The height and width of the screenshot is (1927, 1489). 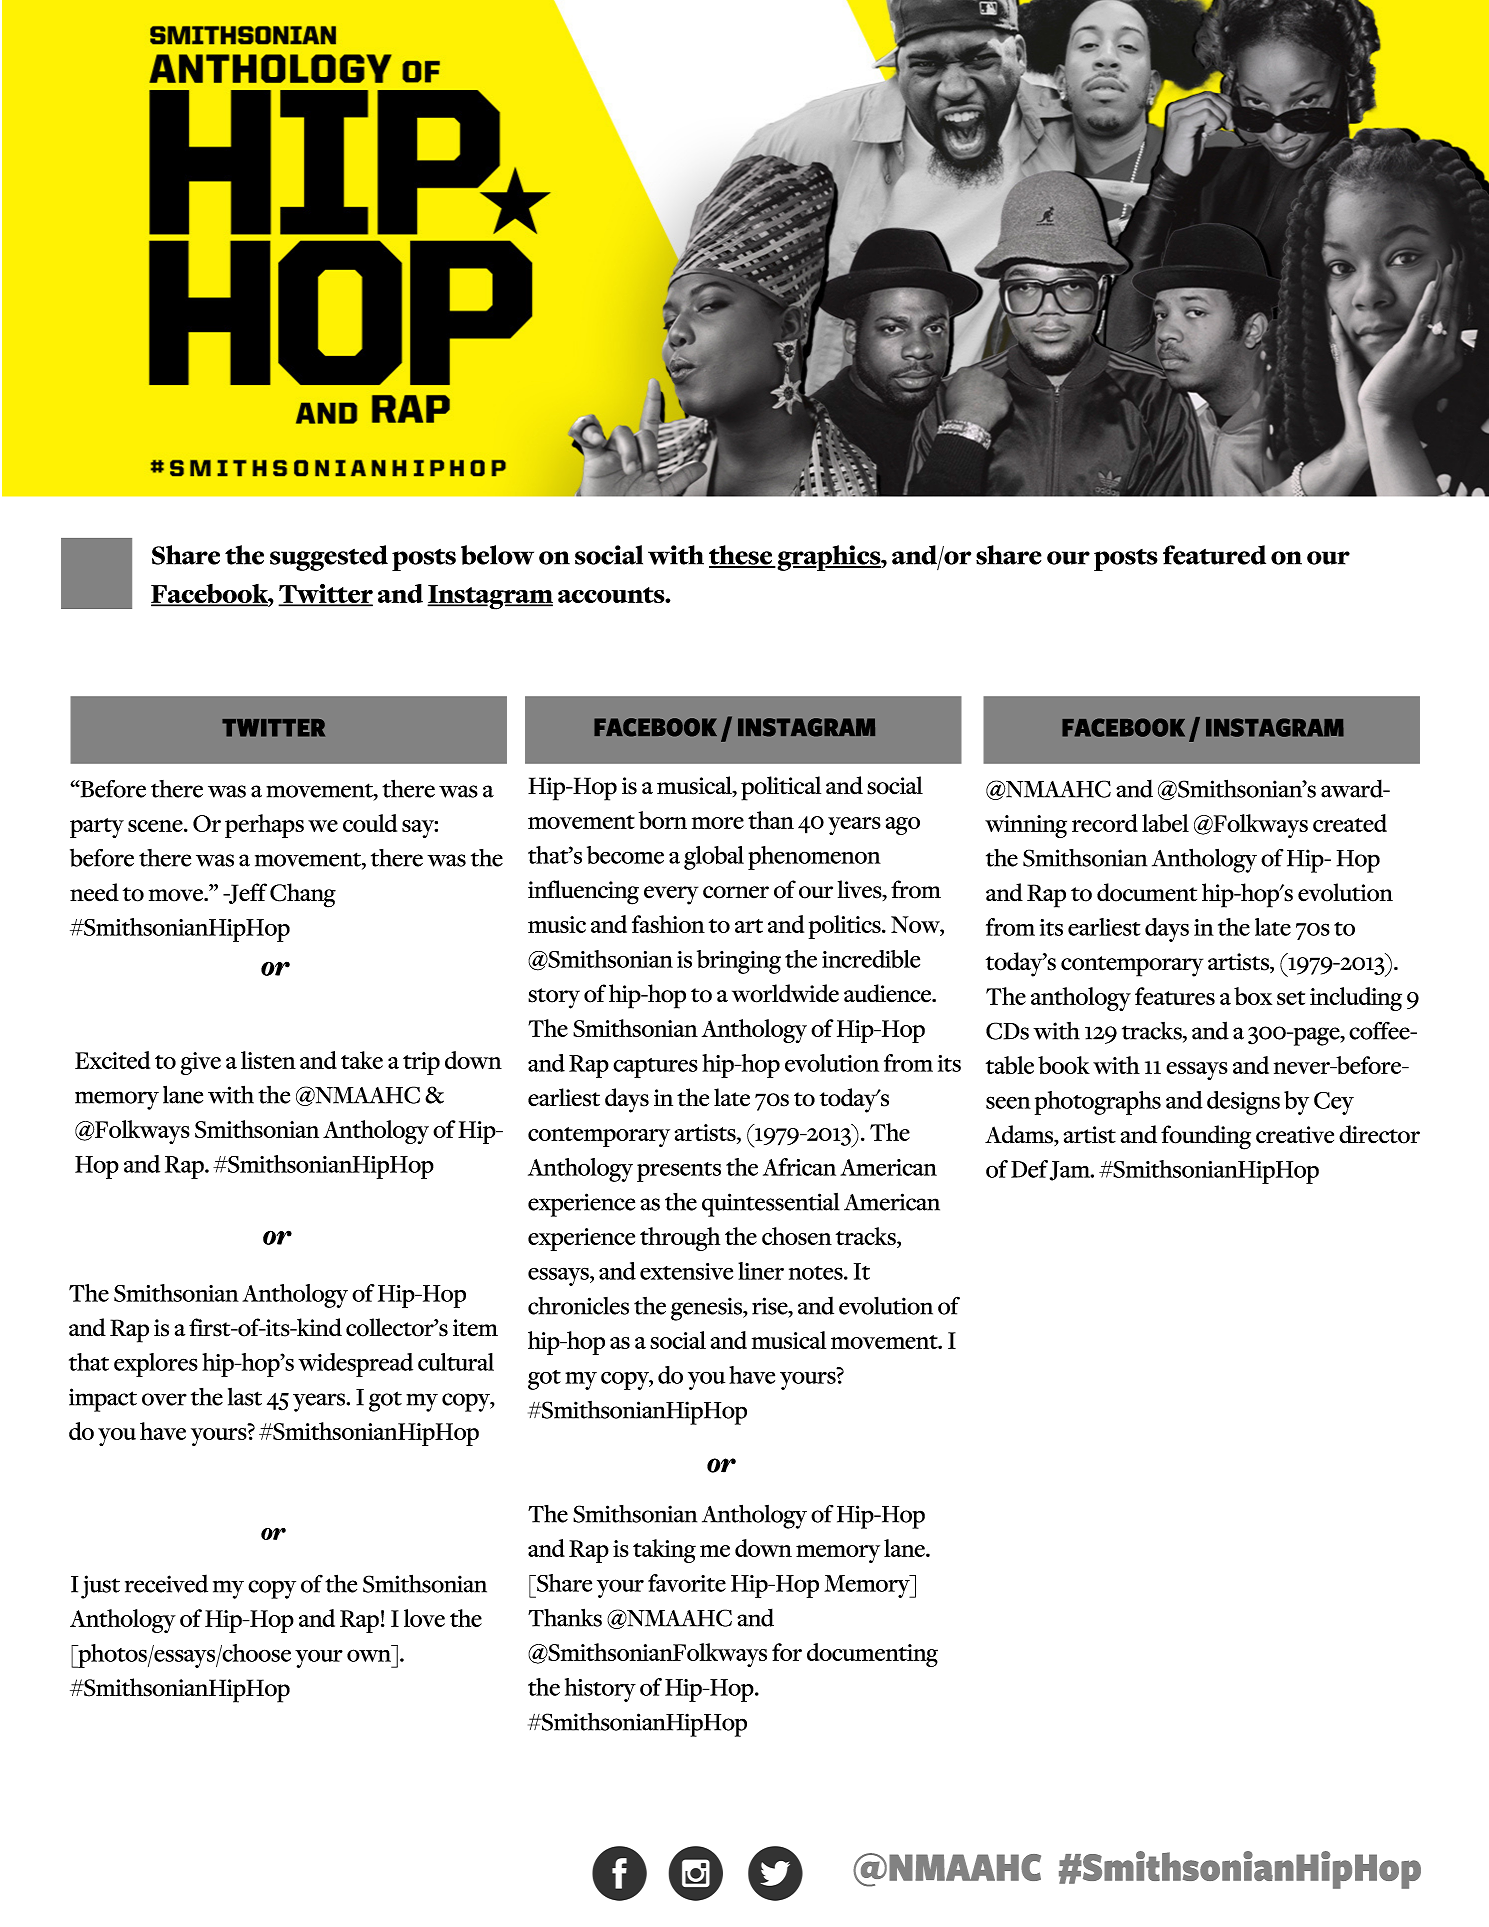 I want to click on listen, so click(x=268, y=1060).
